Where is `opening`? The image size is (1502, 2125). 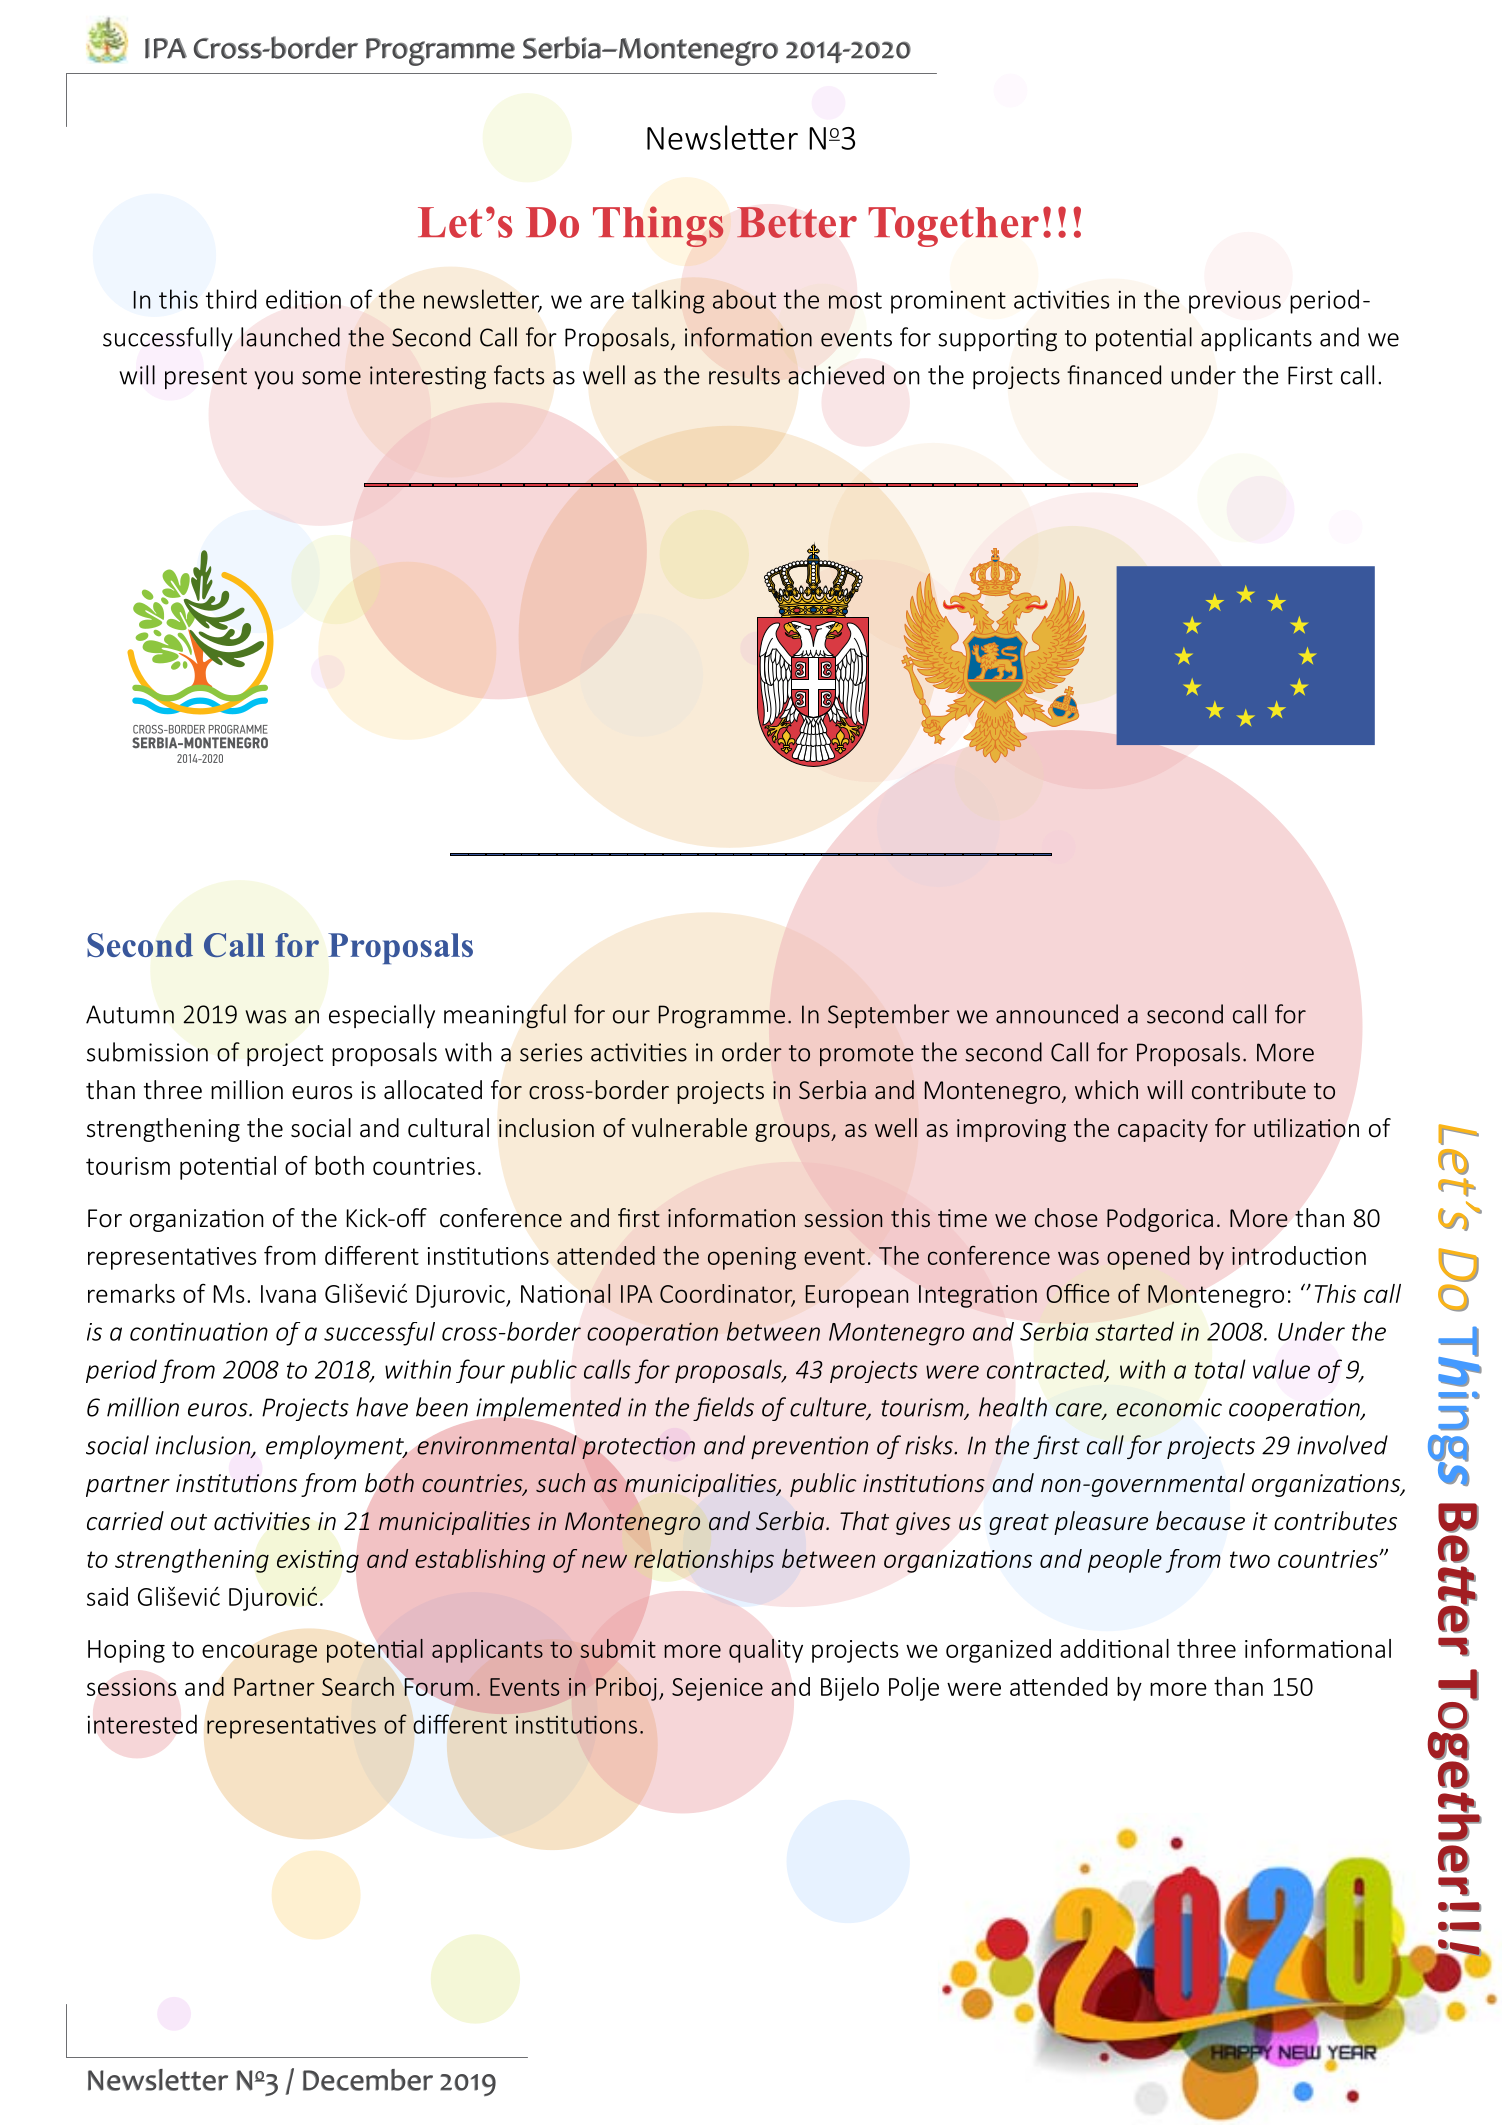
opening is located at coordinates (752, 1258).
